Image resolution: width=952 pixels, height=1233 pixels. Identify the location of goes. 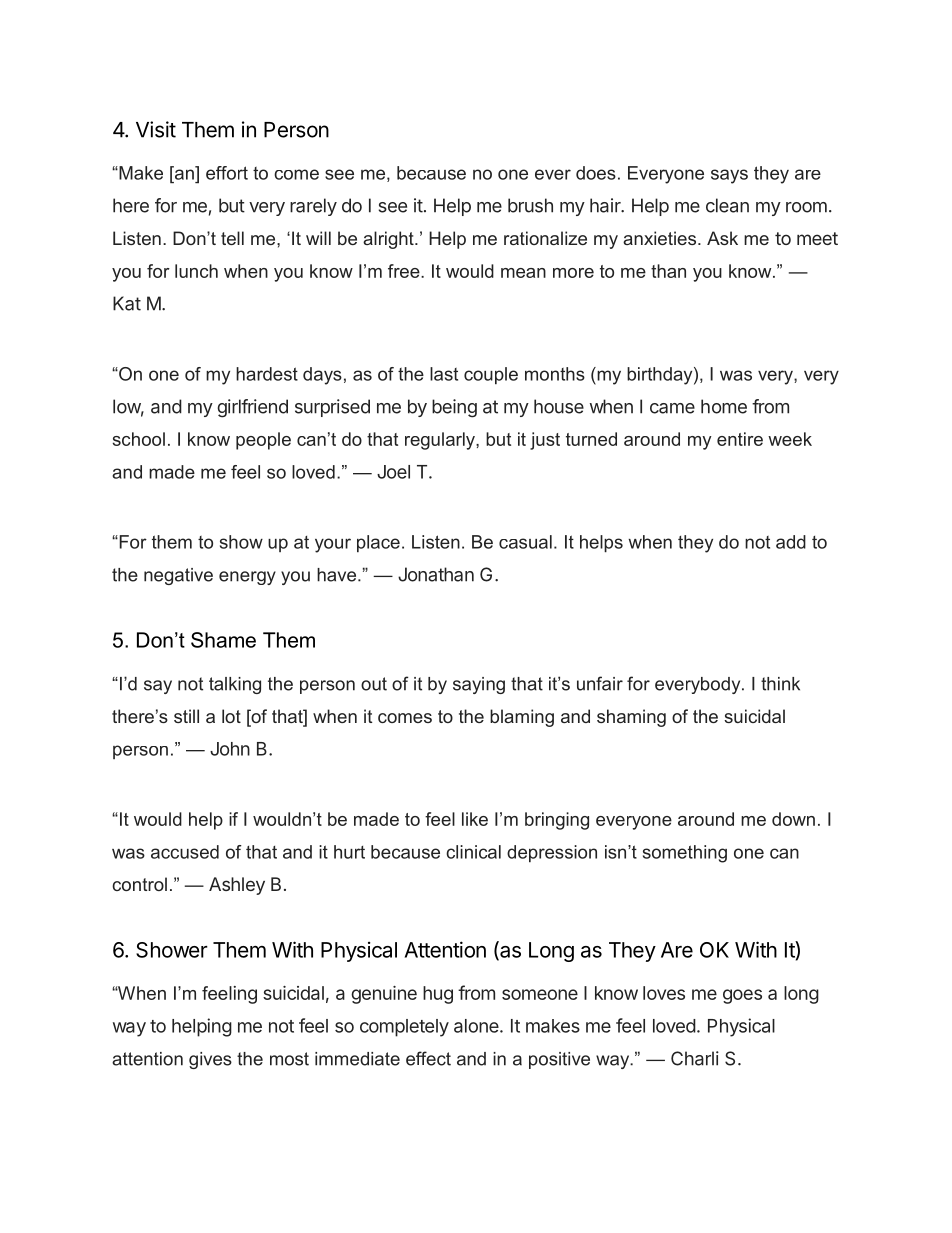
(742, 996).
